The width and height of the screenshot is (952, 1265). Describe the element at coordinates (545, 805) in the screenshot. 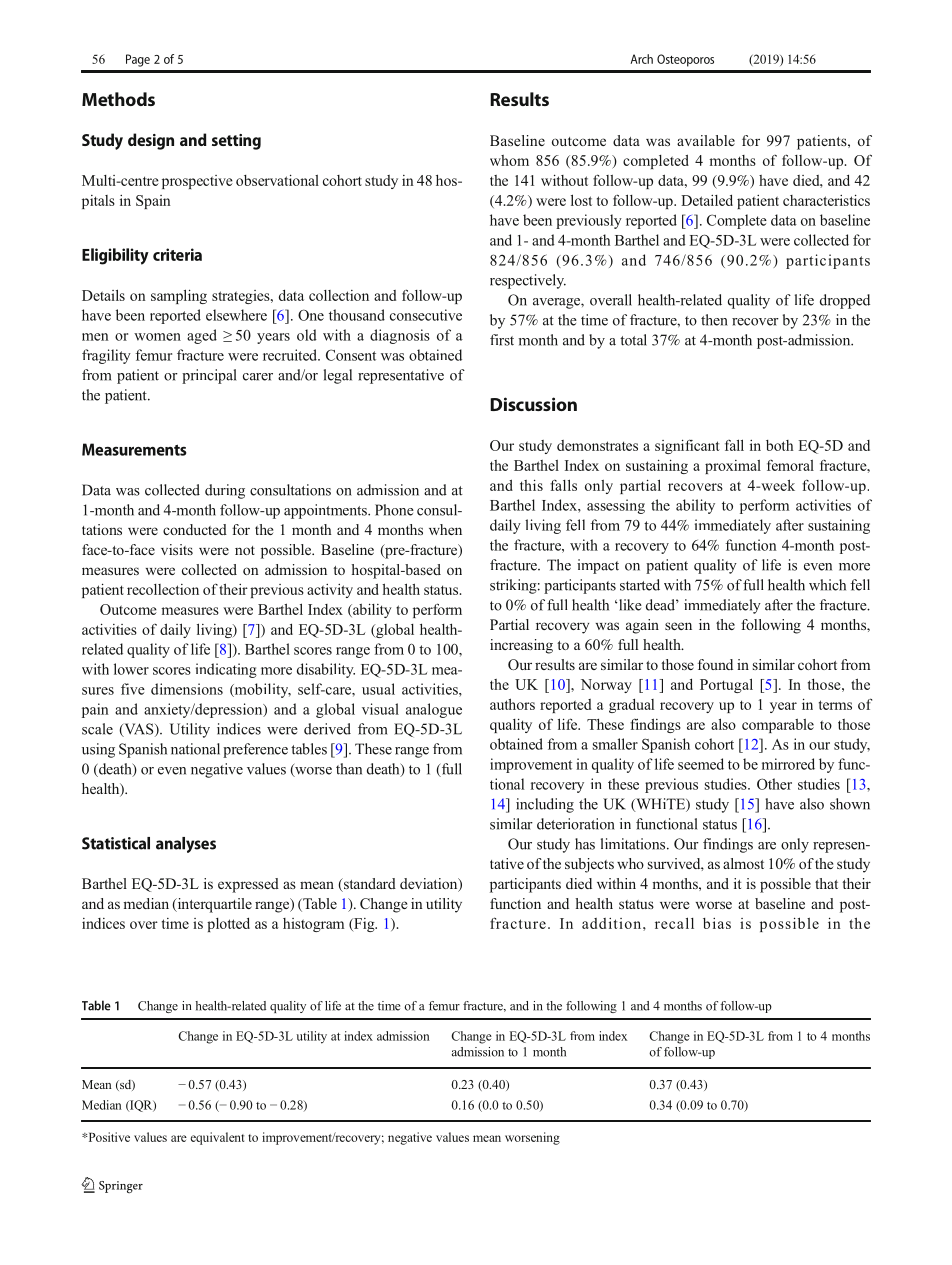

I see `including` at that location.
